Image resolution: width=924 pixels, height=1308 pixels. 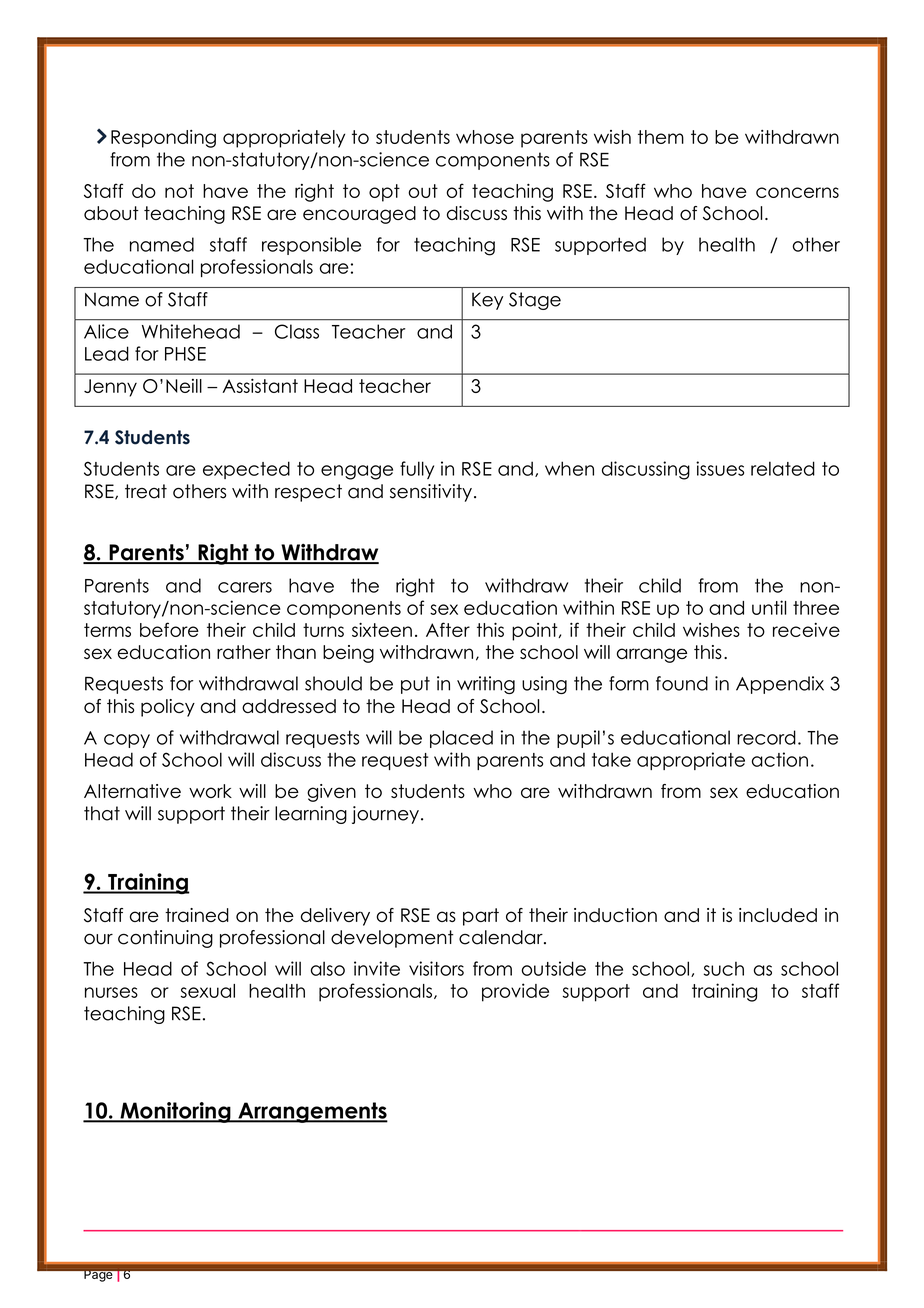 I want to click on Lead, so click(x=107, y=353).
